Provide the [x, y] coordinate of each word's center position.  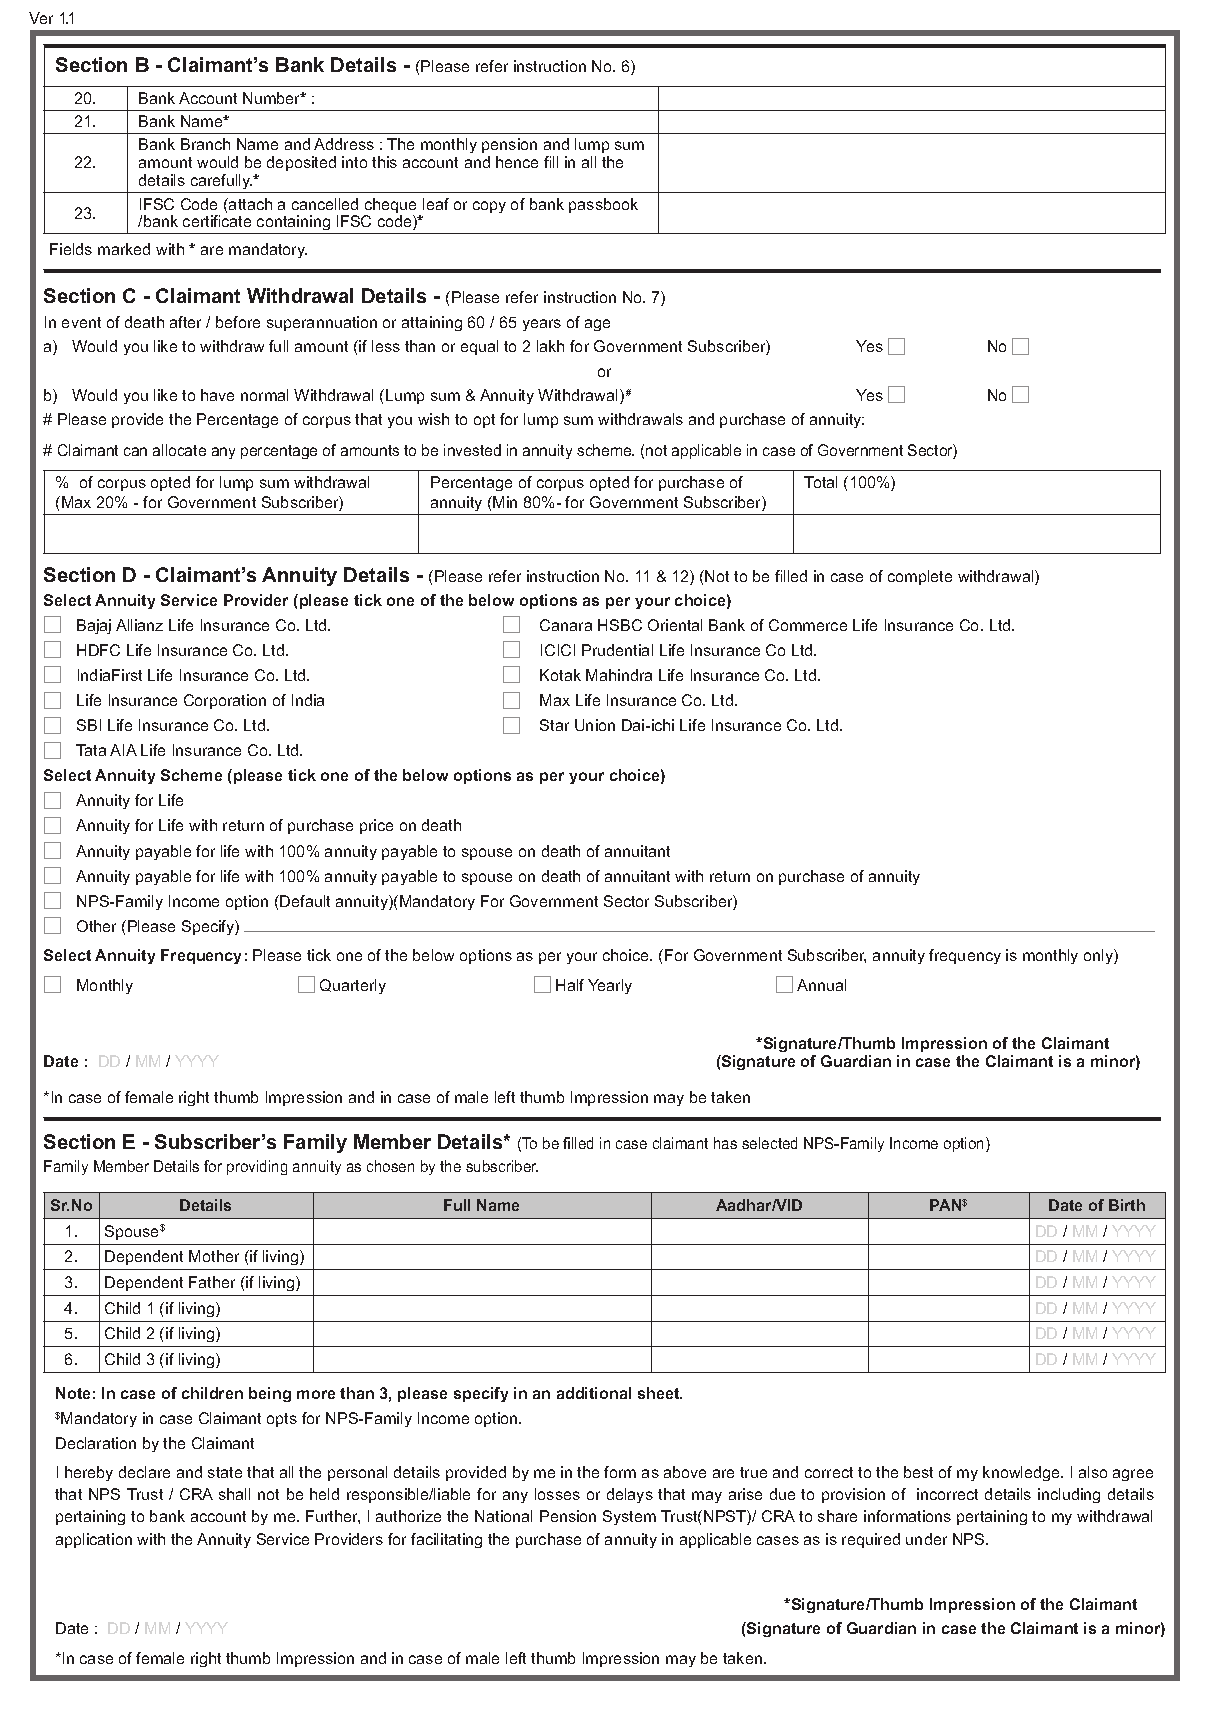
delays [630, 1495]
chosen [390, 1166]
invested [472, 450]
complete [920, 577]
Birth [1127, 1205]
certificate [217, 221]
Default [305, 901]
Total [820, 482]
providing [257, 1167]
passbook [603, 205]
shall [234, 1494]
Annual [821, 985]
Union [595, 725]
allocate [179, 450]
